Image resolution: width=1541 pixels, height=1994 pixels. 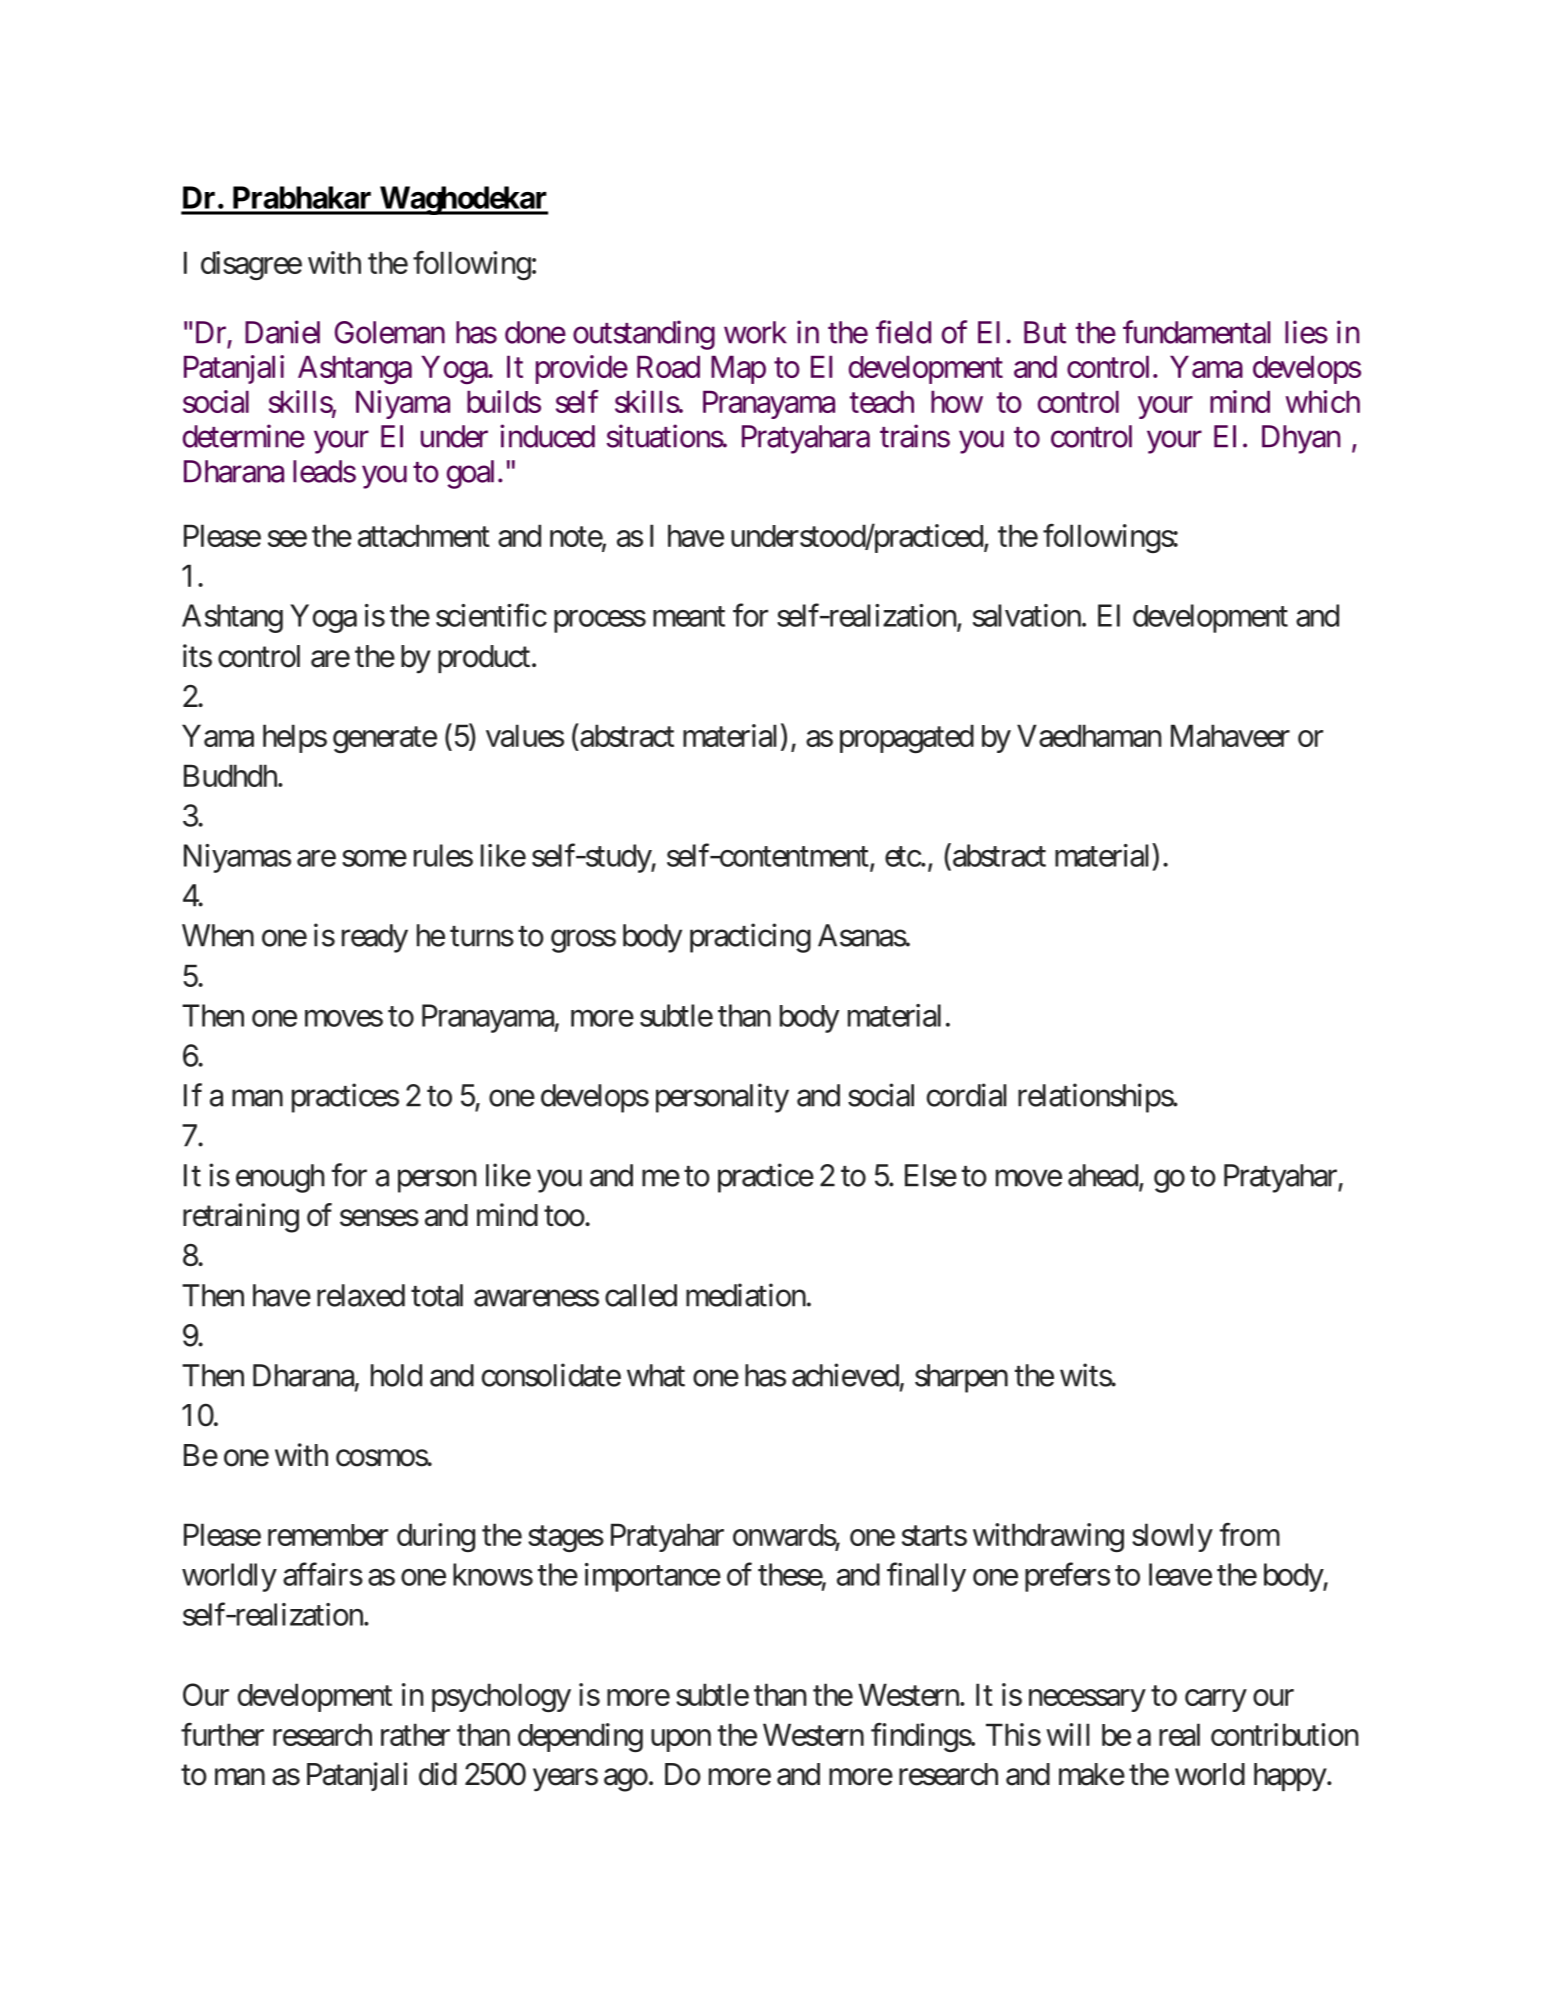 What do you see at coordinates (390, 332) in the screenshot?
I see `Goleman` at bounding box center [390, 332].
